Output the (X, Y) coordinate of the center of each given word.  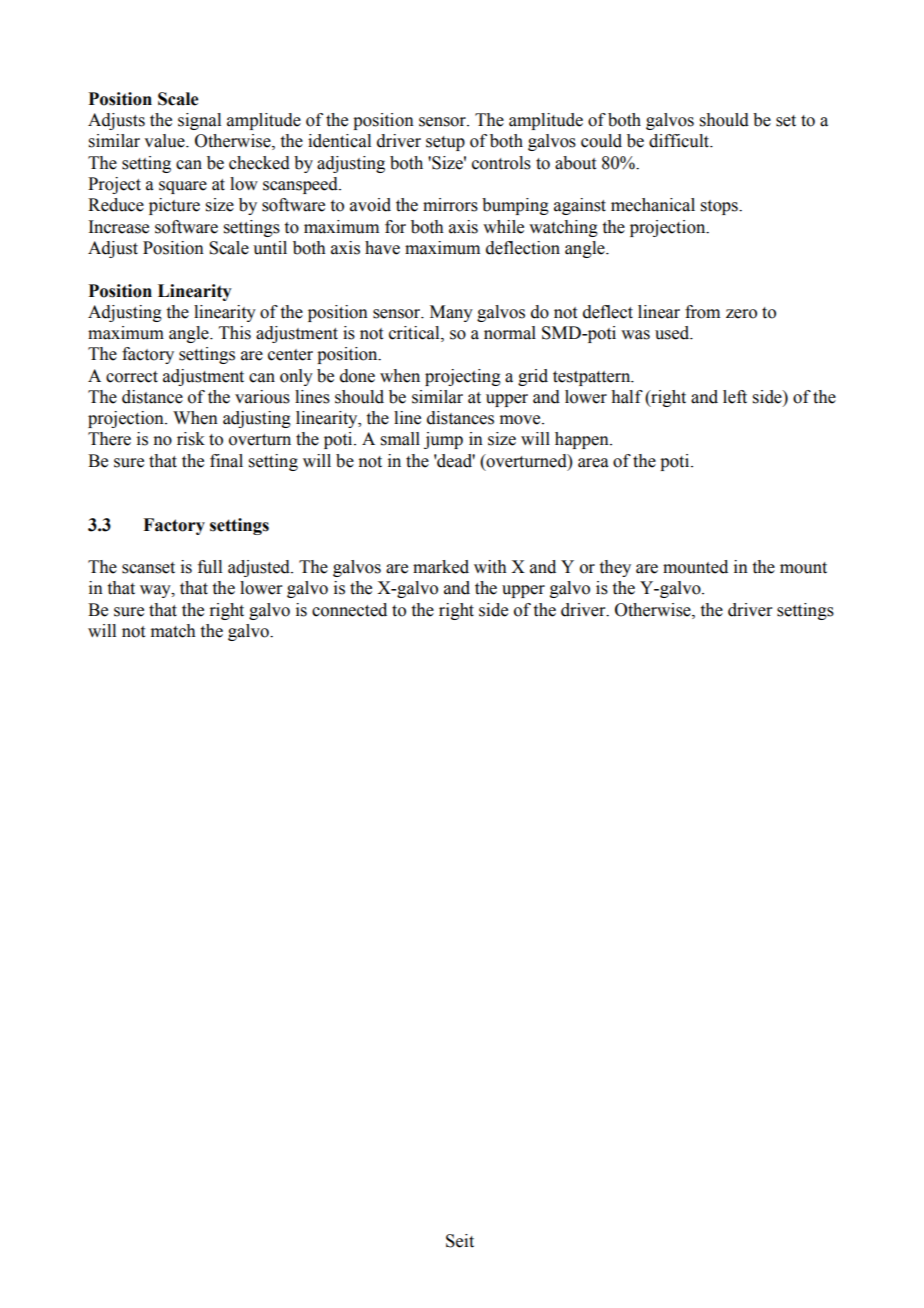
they (615, 568)
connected (349, 610)
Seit (460, 1241)
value (165, 141)
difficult (680, 141)
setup (445, 143)
